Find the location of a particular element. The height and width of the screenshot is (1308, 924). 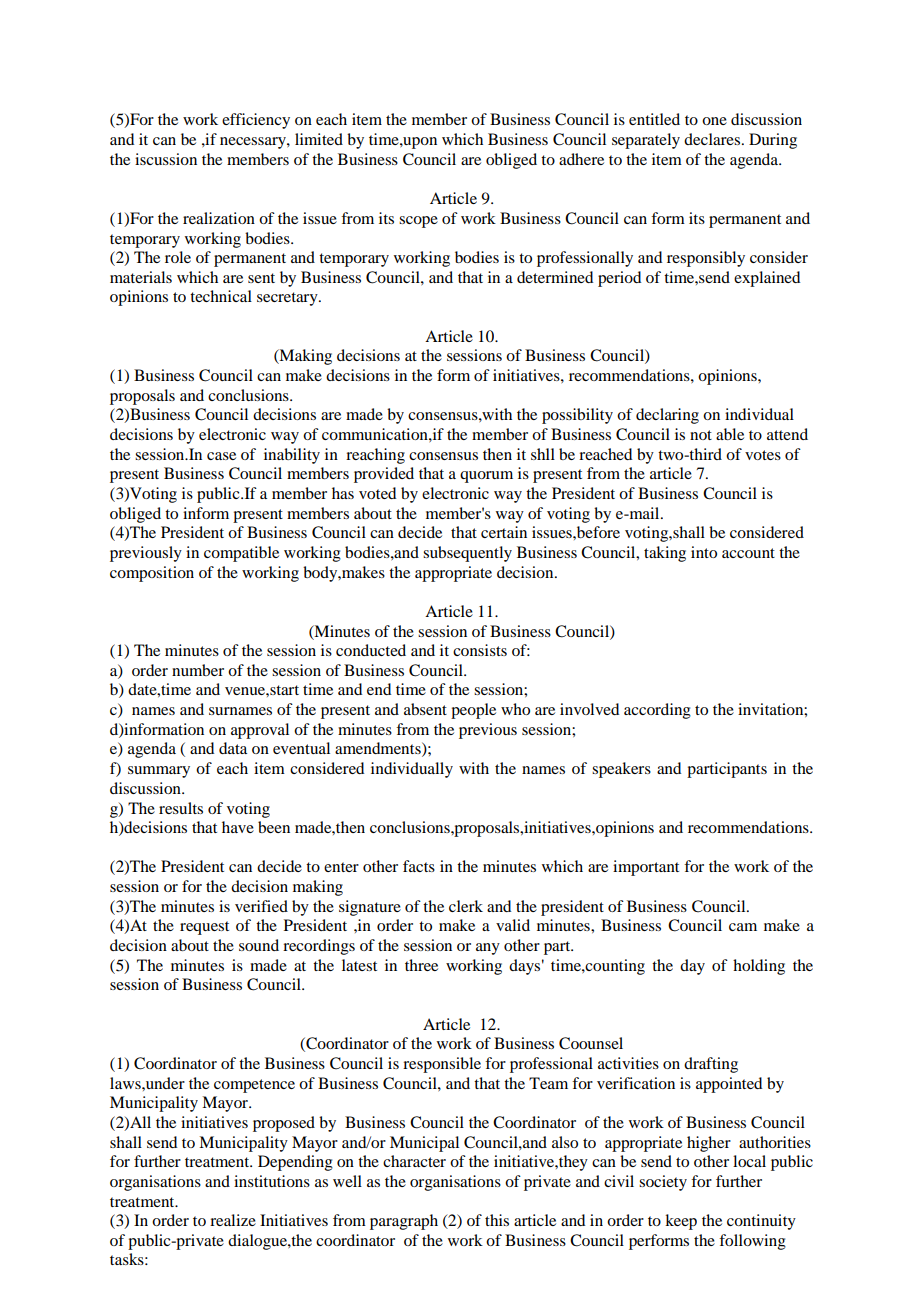

case is located at coordinates (221, 456).
